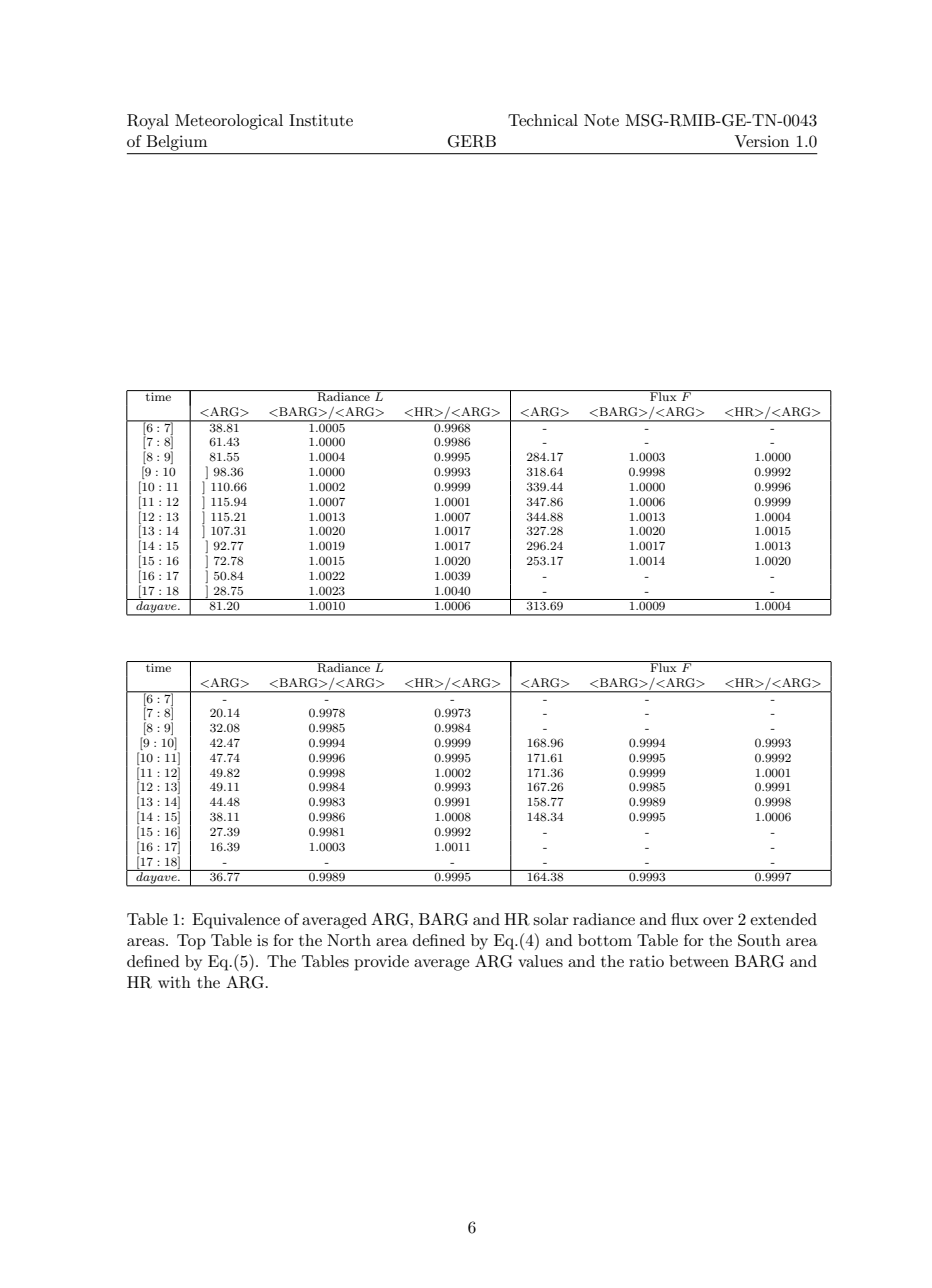  Describe the element at coordinates (177, 143) in the page. I see `Belgium` at that location.
